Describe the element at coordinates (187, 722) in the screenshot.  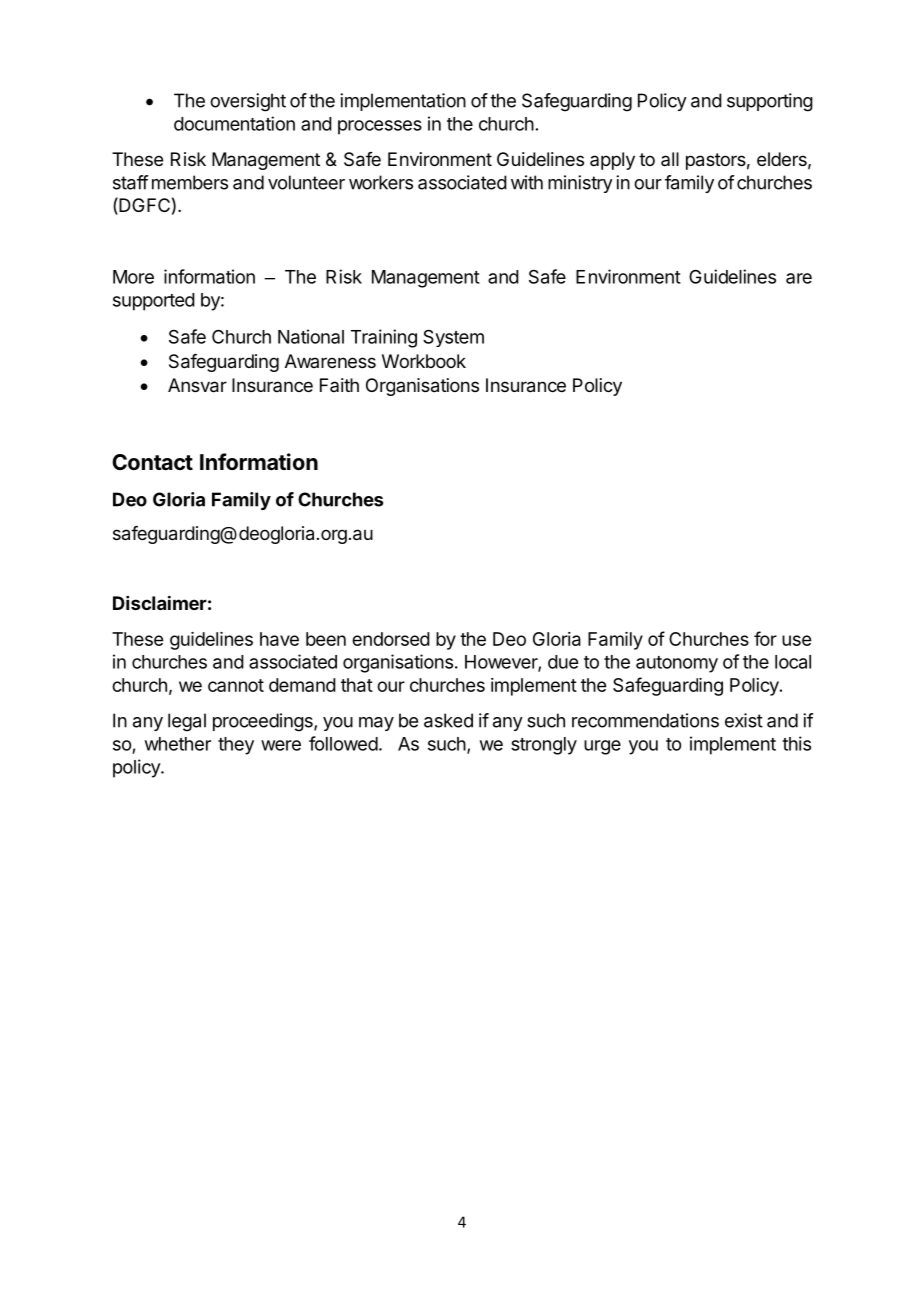
I see `legal` at that location.
